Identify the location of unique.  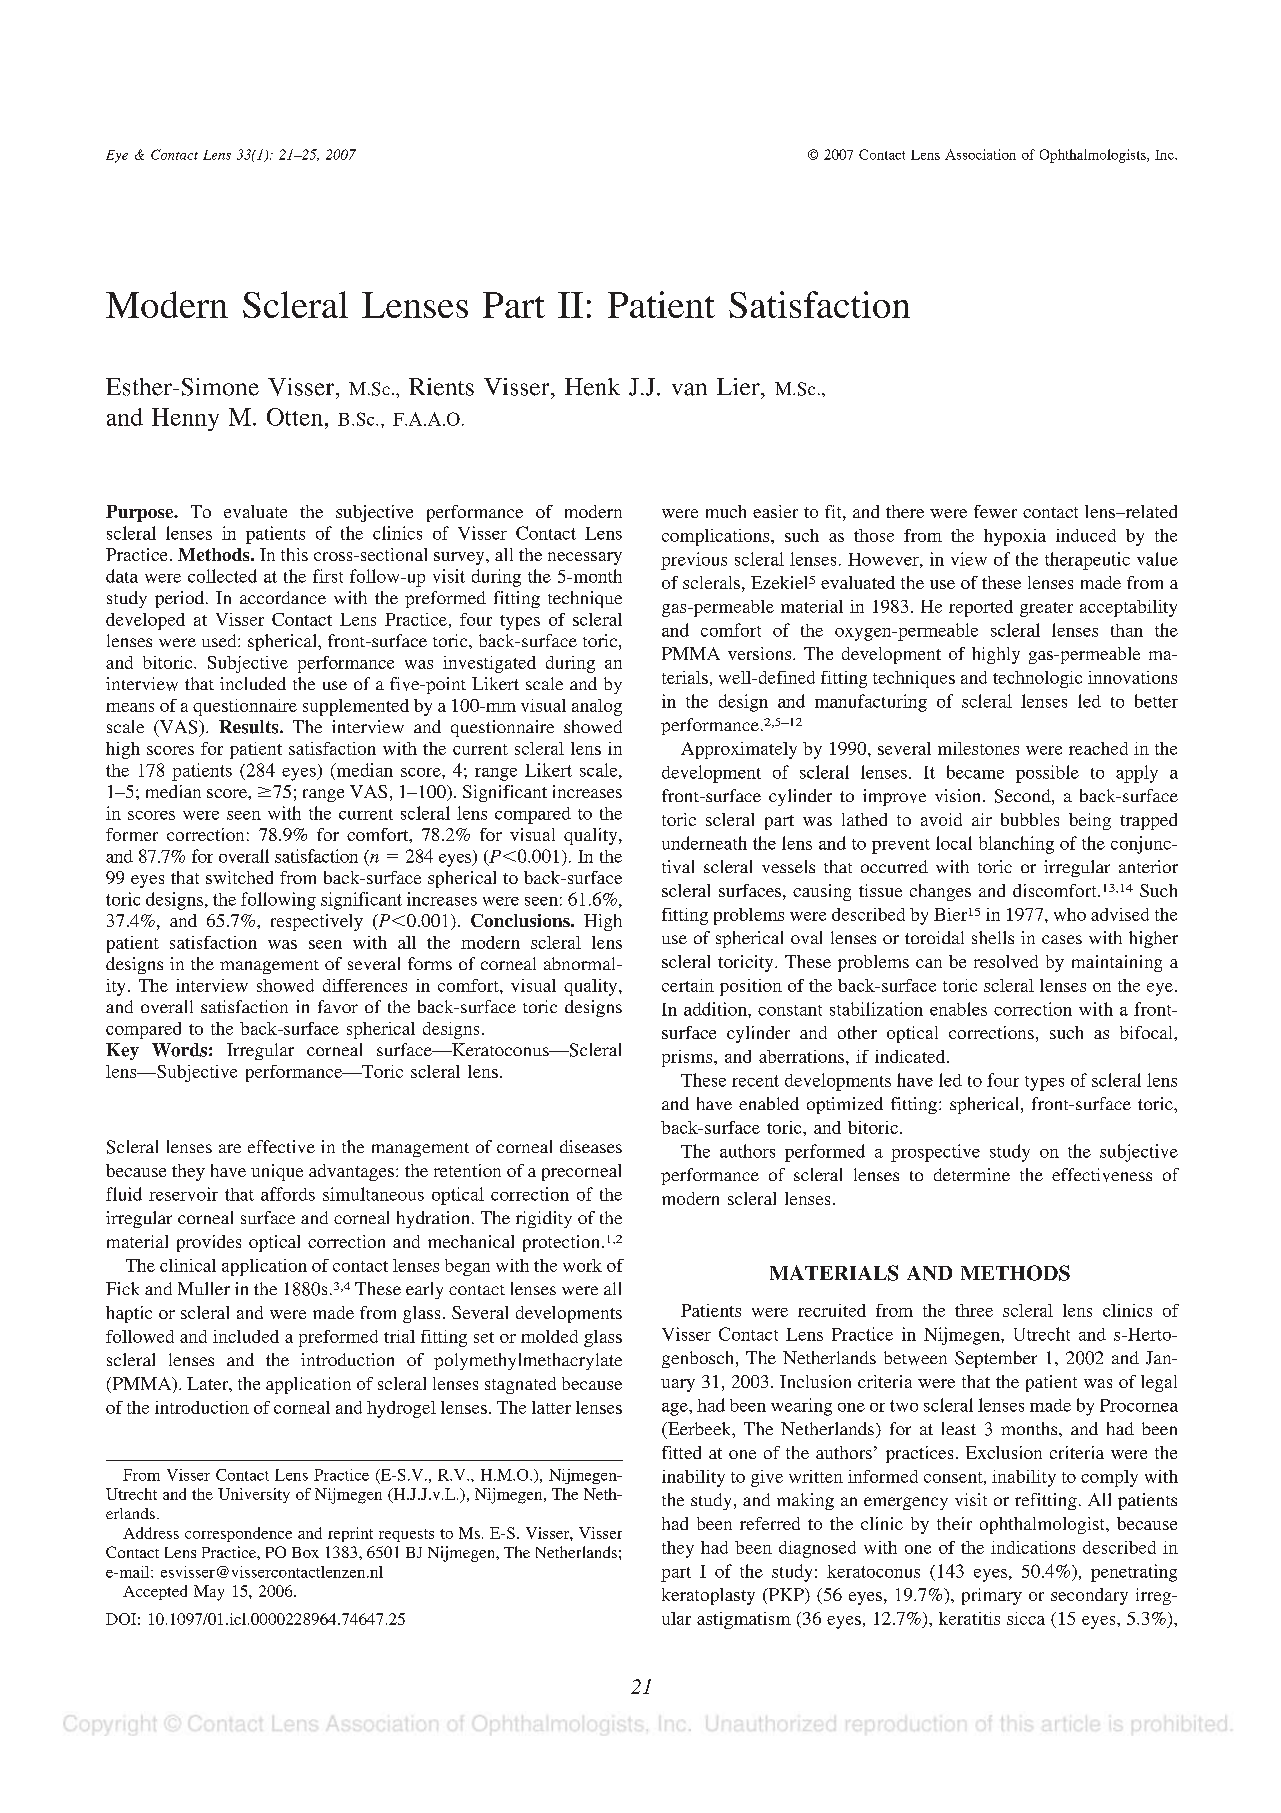
(277, 1172).
